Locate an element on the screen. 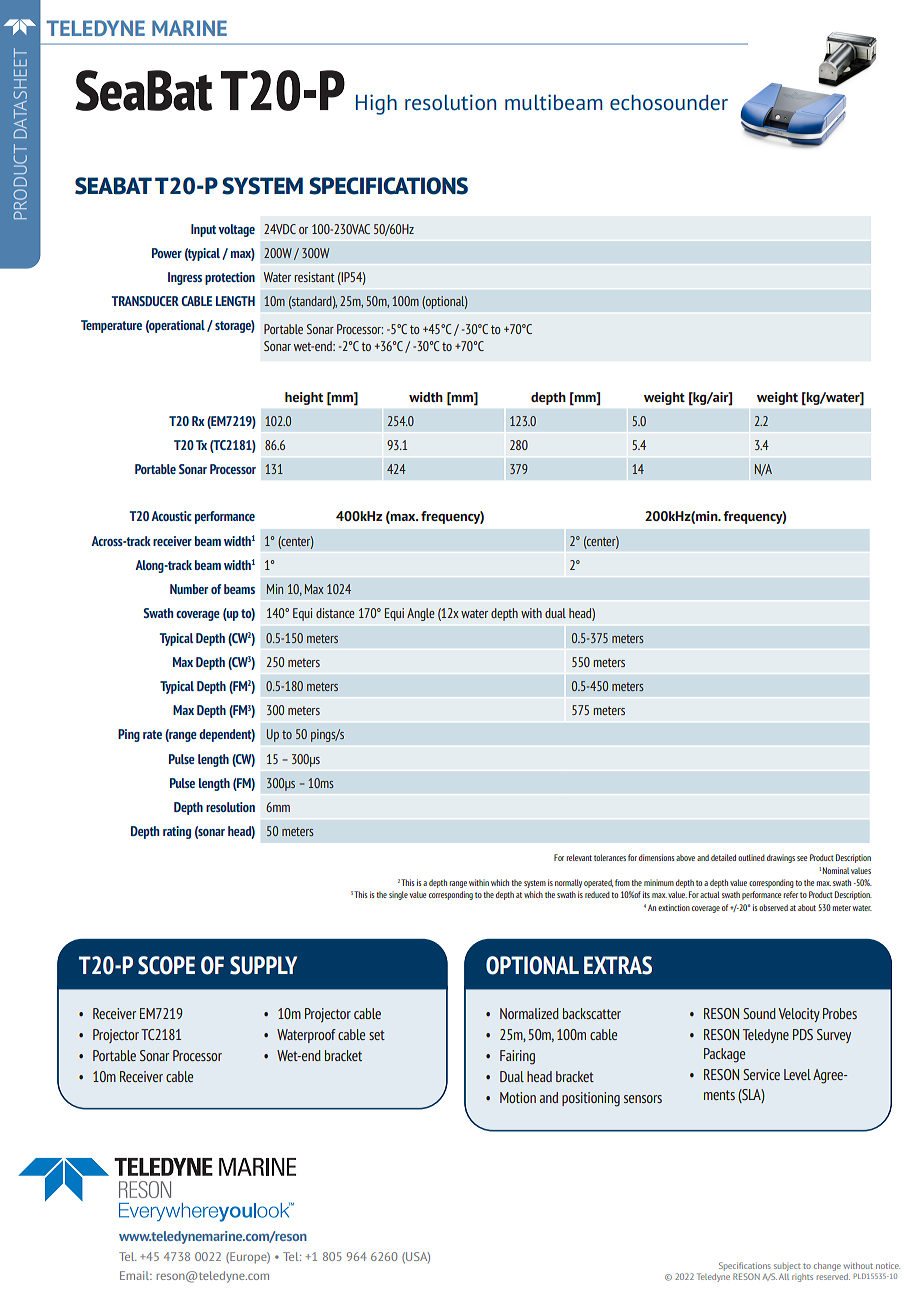  relevant is located at coordinates (579, 857).
